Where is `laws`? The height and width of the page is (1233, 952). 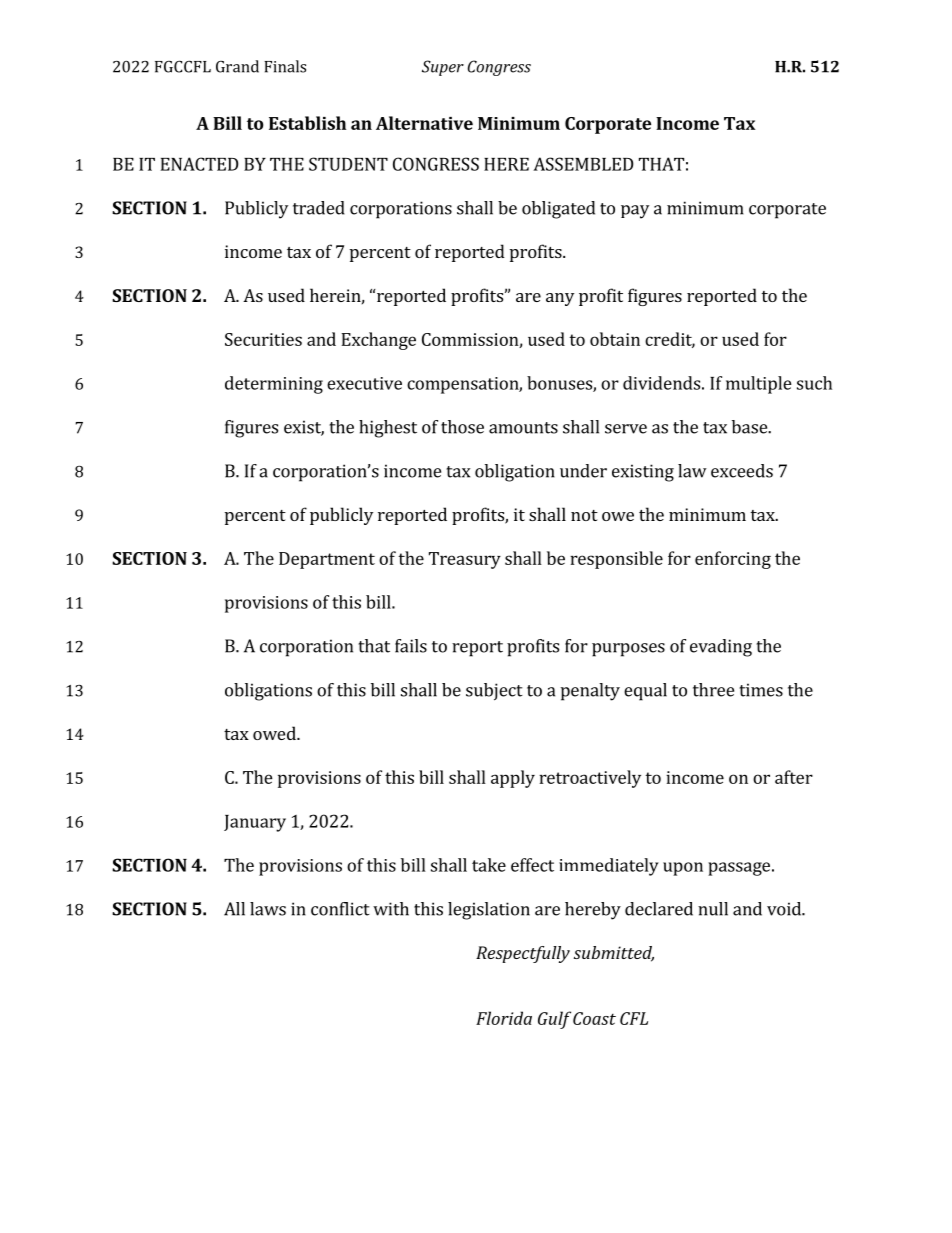 laws is located at coordinates (268, 909).
